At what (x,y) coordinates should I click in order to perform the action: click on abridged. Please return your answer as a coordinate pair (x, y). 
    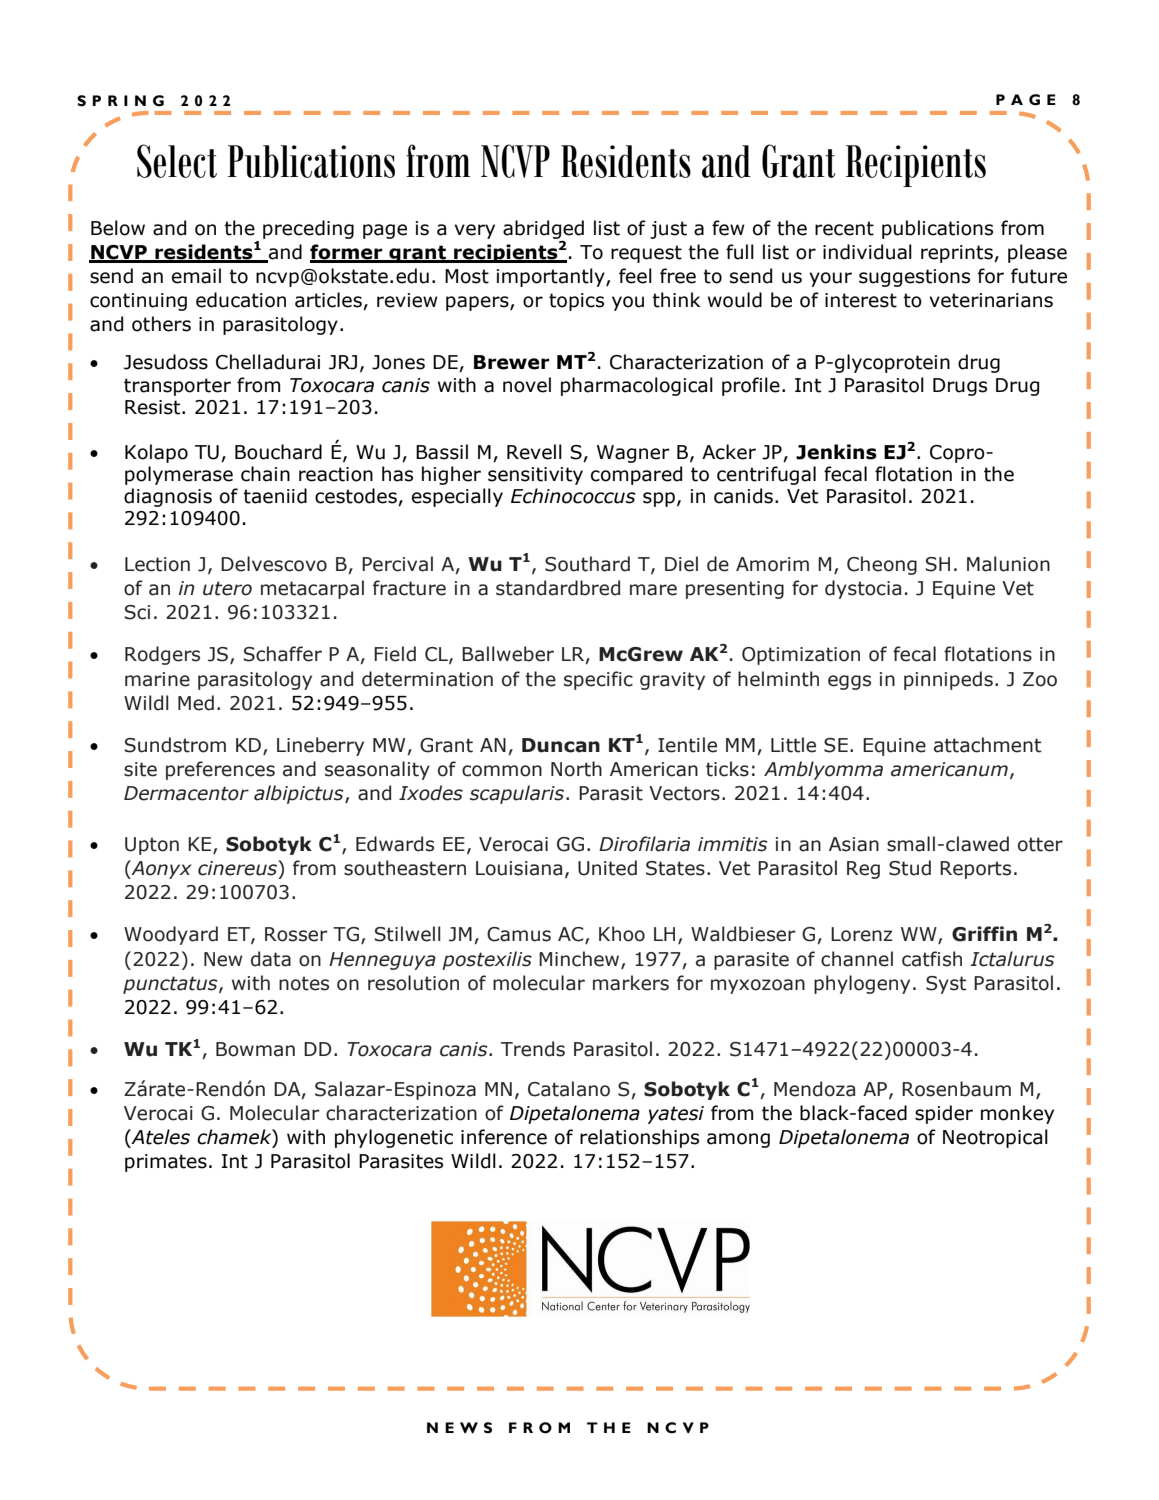
    Looking at the image, I should click on (543, 230).
